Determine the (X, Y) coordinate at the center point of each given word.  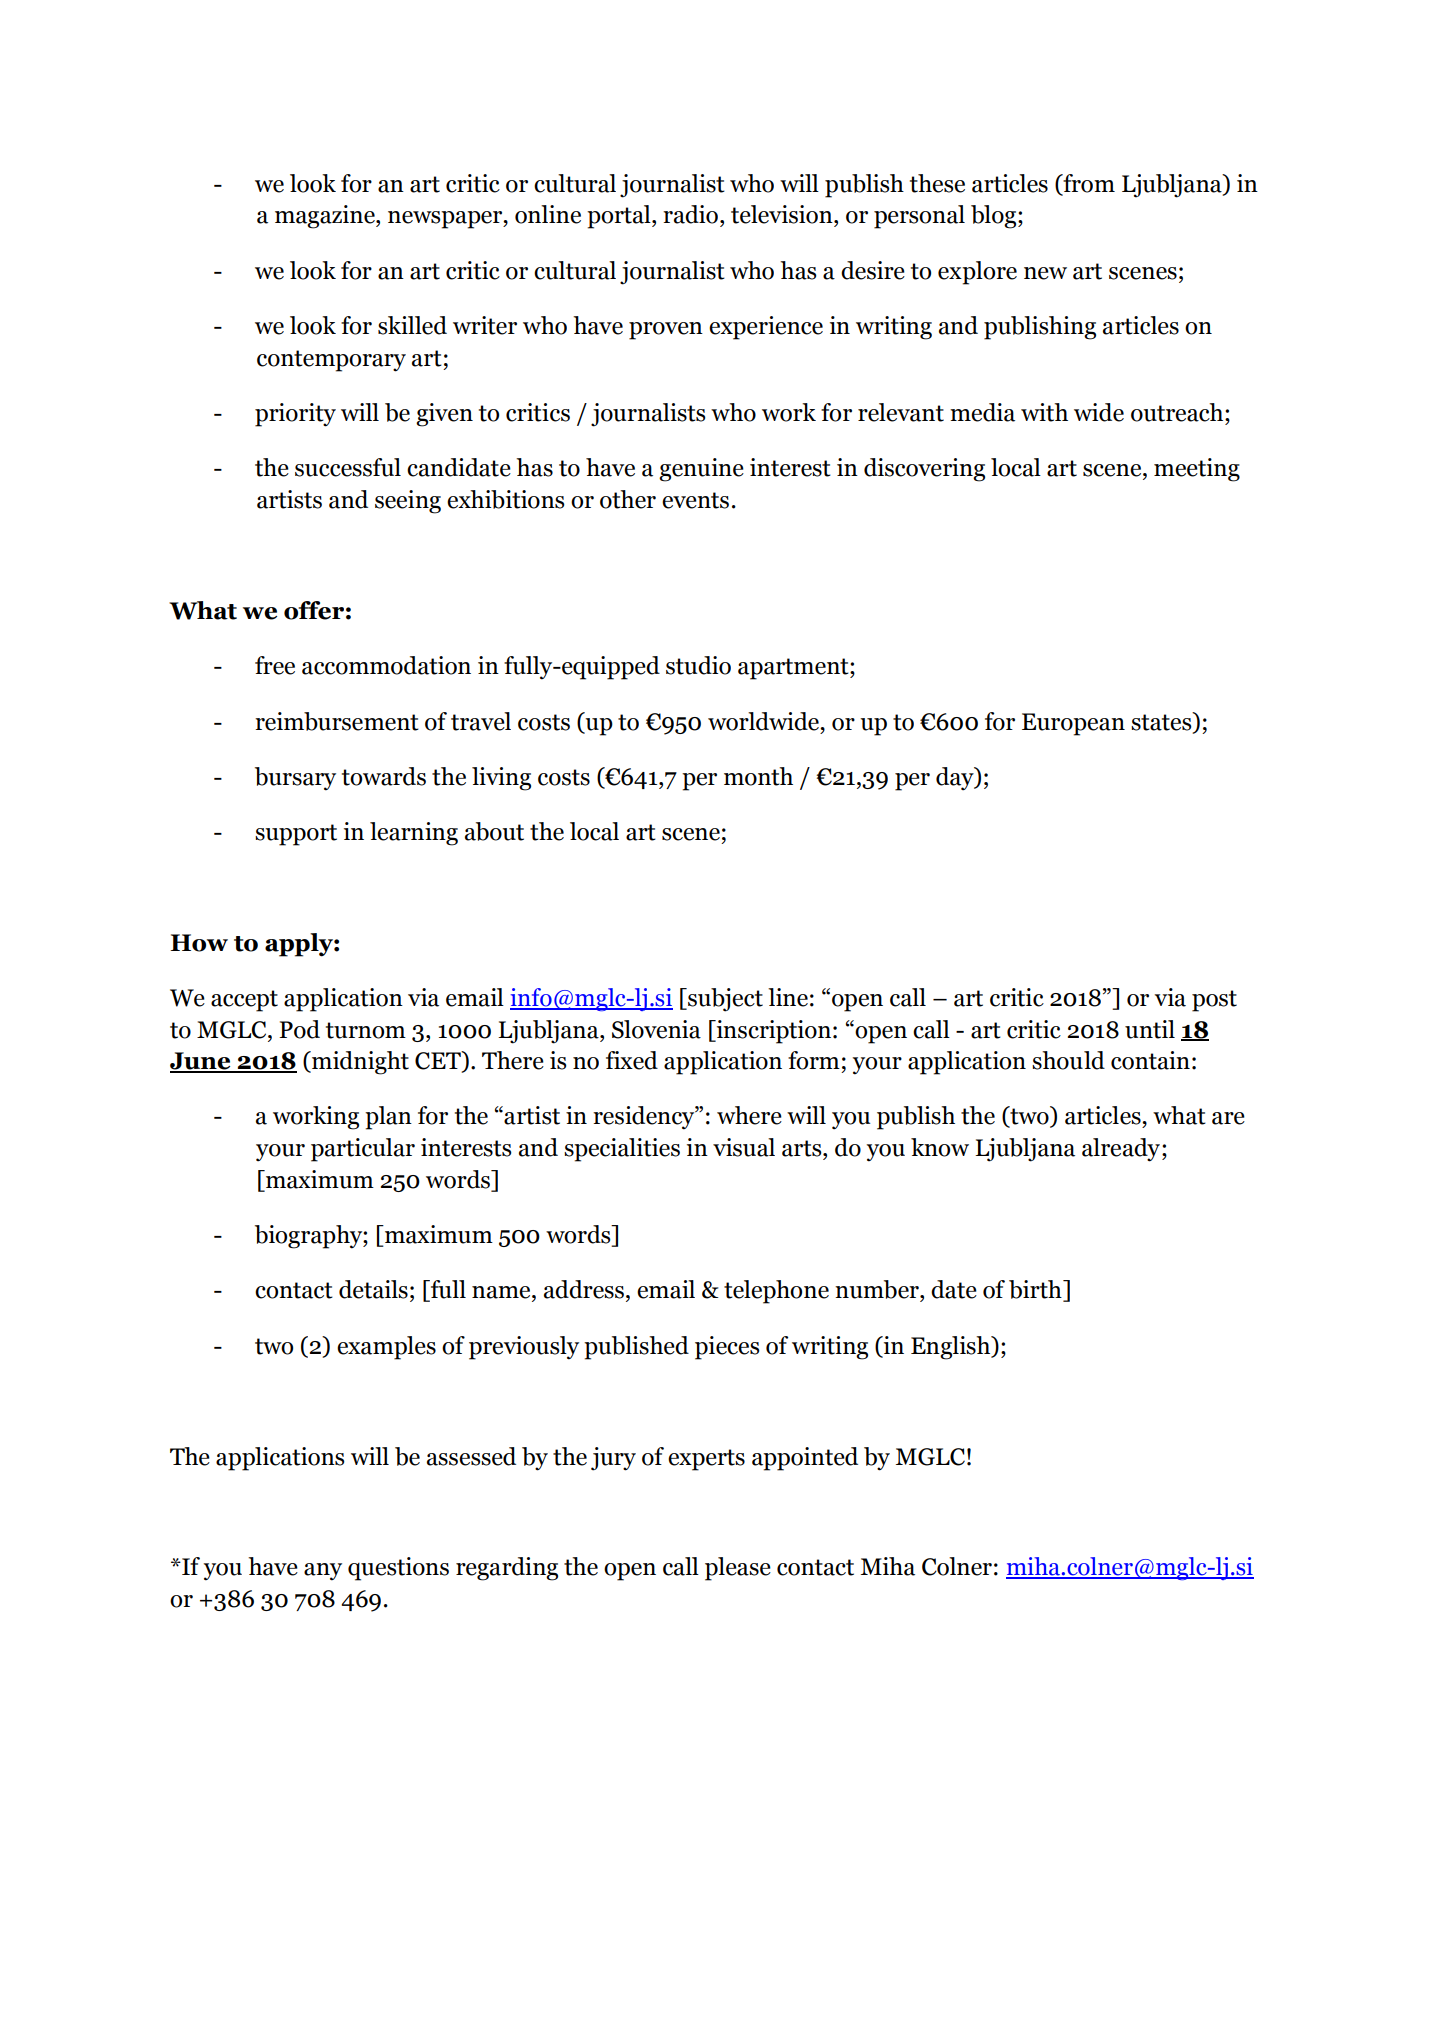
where (749, 1115)
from (1088, 184)
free (275, 665)
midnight (359, 1063)
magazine (326, 217)
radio (690, 214)
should (1068, 1060)
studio (698, 665)
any (323, 1572)
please (738, 1569)
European (1073, 724)
